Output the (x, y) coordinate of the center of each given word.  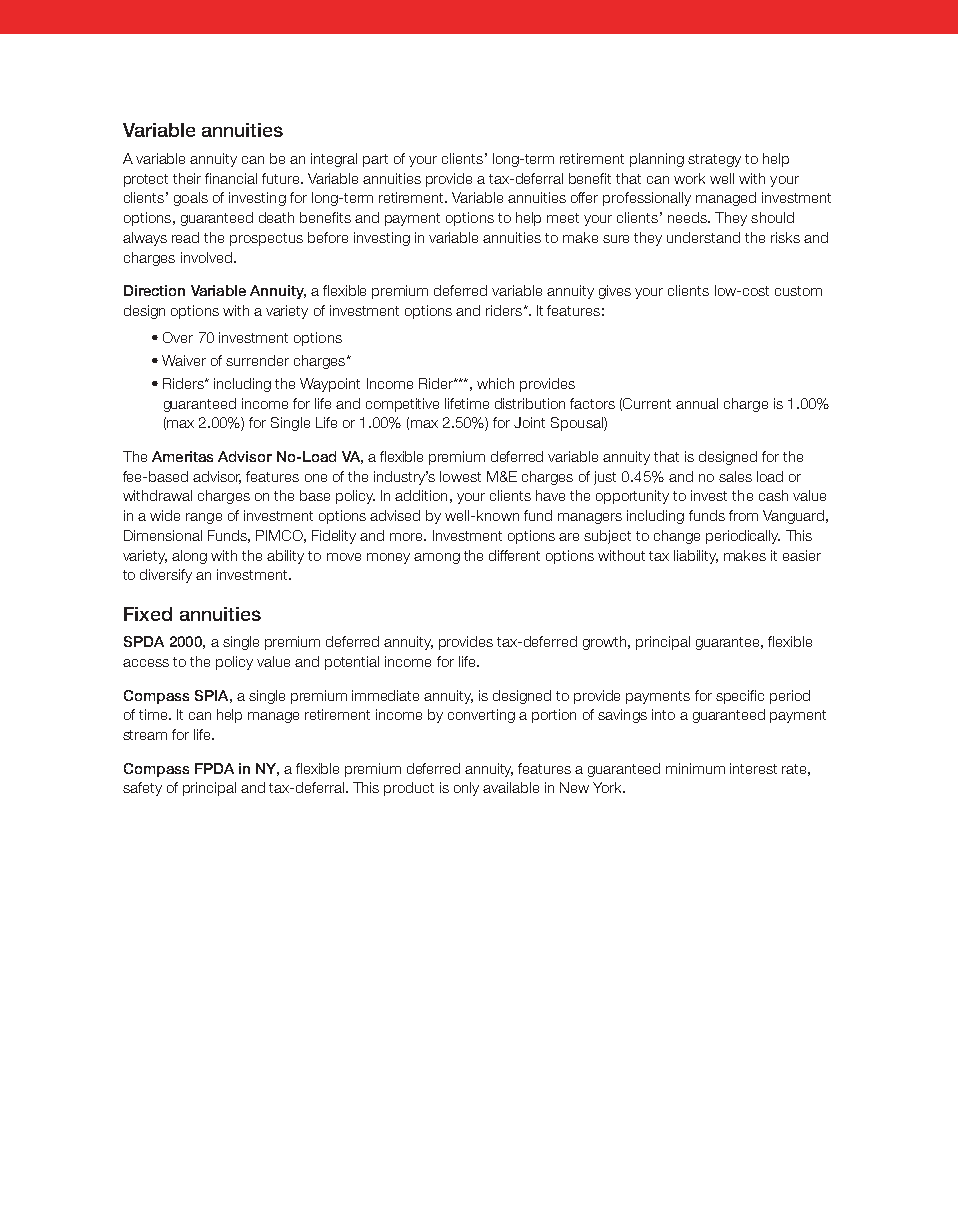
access (146, 663)
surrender (257, 360)
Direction (154, 290)
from (743, 515)
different (514, 555)
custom (798, 291)
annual (697, 403)
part (375, 160)
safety (142, 789)
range (204, 518)
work (689, 178)
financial (231, 178)
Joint (529, 422)
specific (740, 697)
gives (615, 292)
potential (352, 663)
